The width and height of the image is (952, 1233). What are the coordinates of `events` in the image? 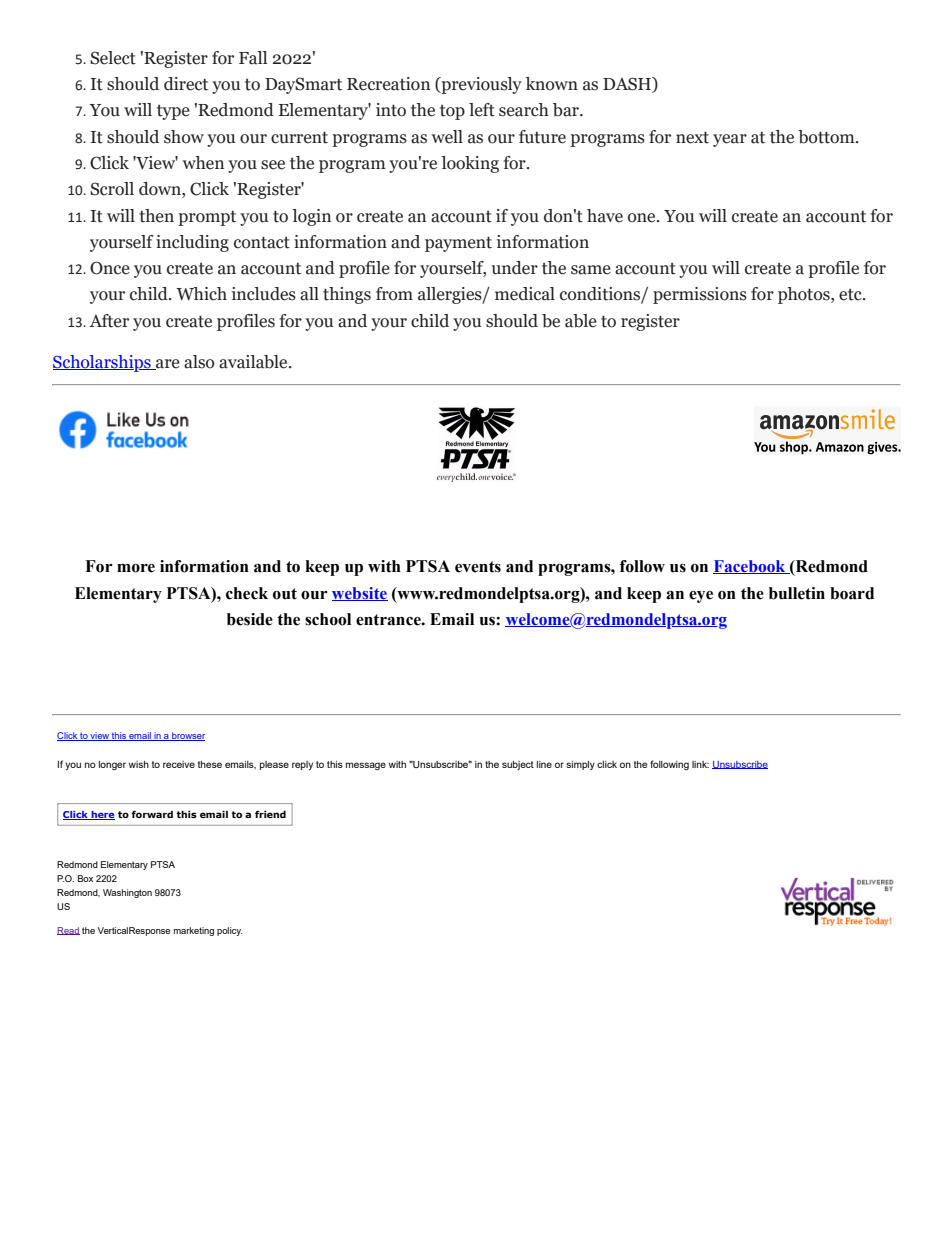 It's located at (478, 567).
